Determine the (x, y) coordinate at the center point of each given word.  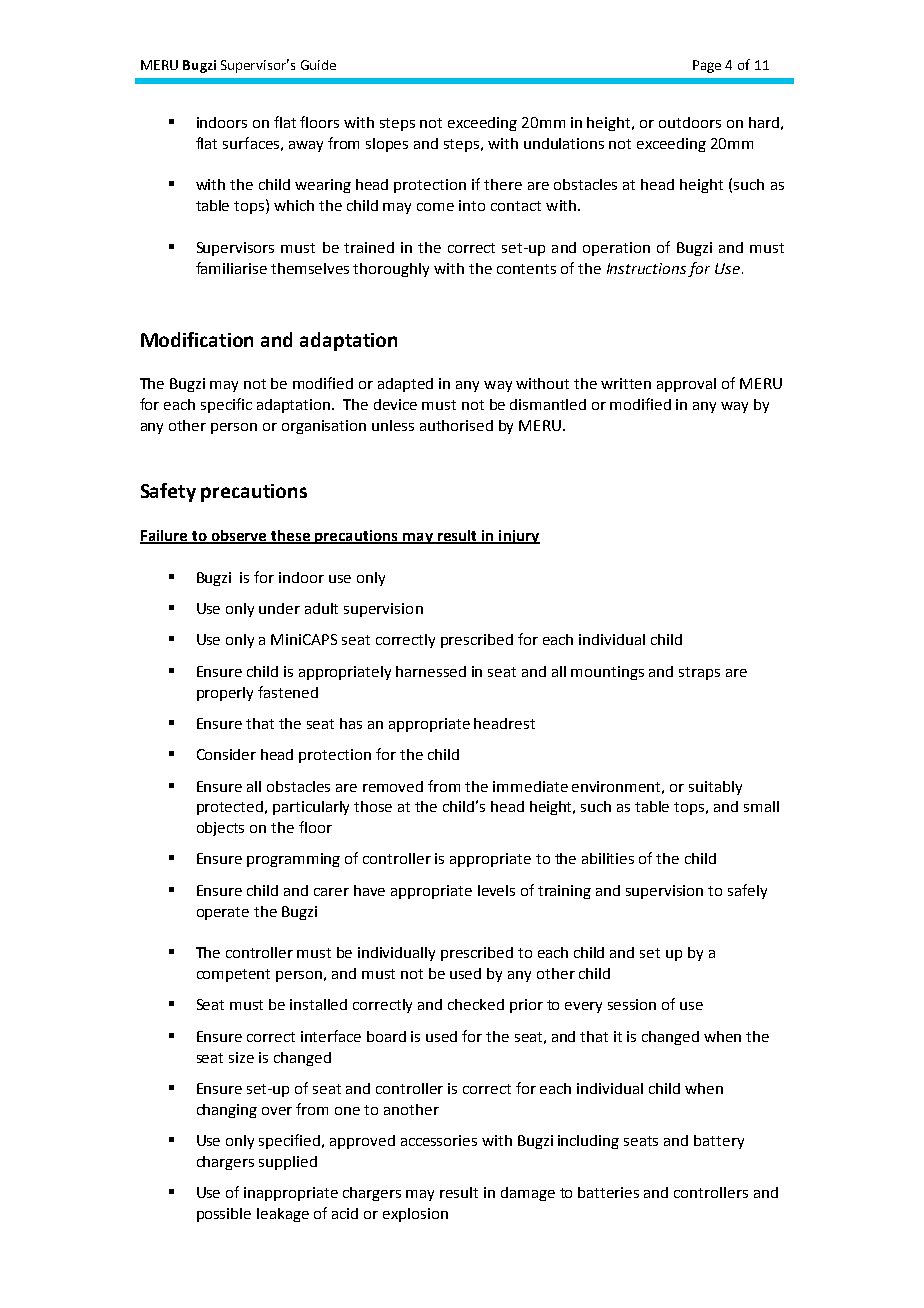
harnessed (431, 671)
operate (223, 913)
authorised (456, 425)
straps (699, 673)
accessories (439, 1140)
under (279, 608)
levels (496, 890)
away (306, 146)
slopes (387, 145)
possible (224, 1215)
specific (226, 405)
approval (686, 385)
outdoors (690, 122)
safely (747, 891)
